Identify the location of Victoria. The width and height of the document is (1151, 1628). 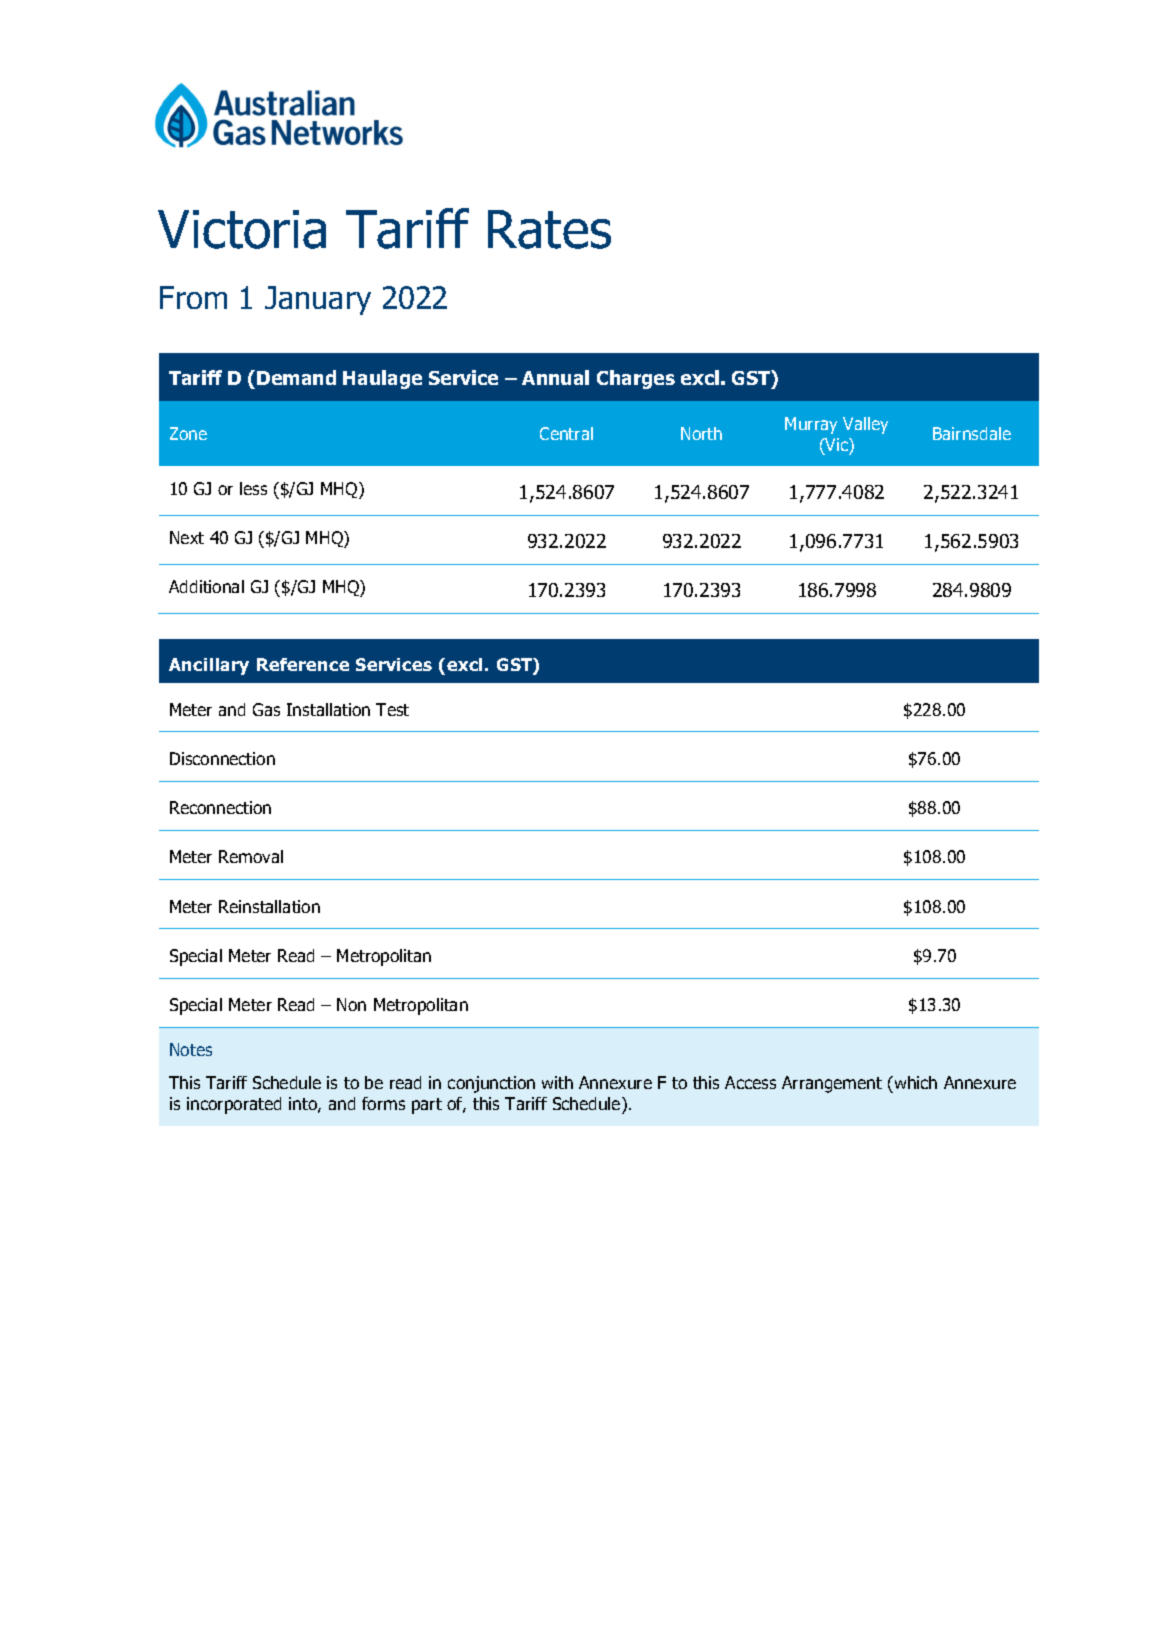
(242, 229).
